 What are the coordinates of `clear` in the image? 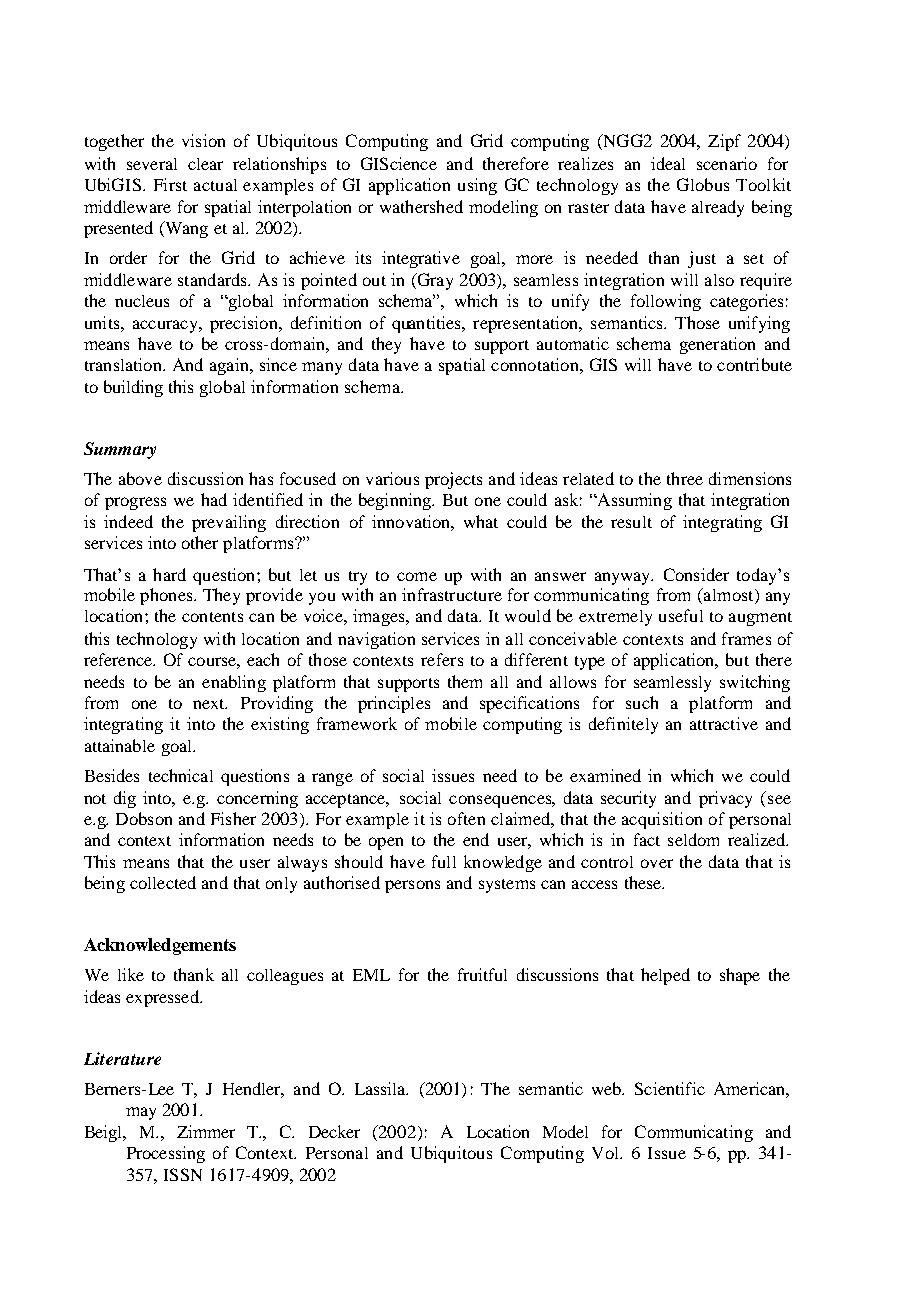 It's located at (205, 164).
